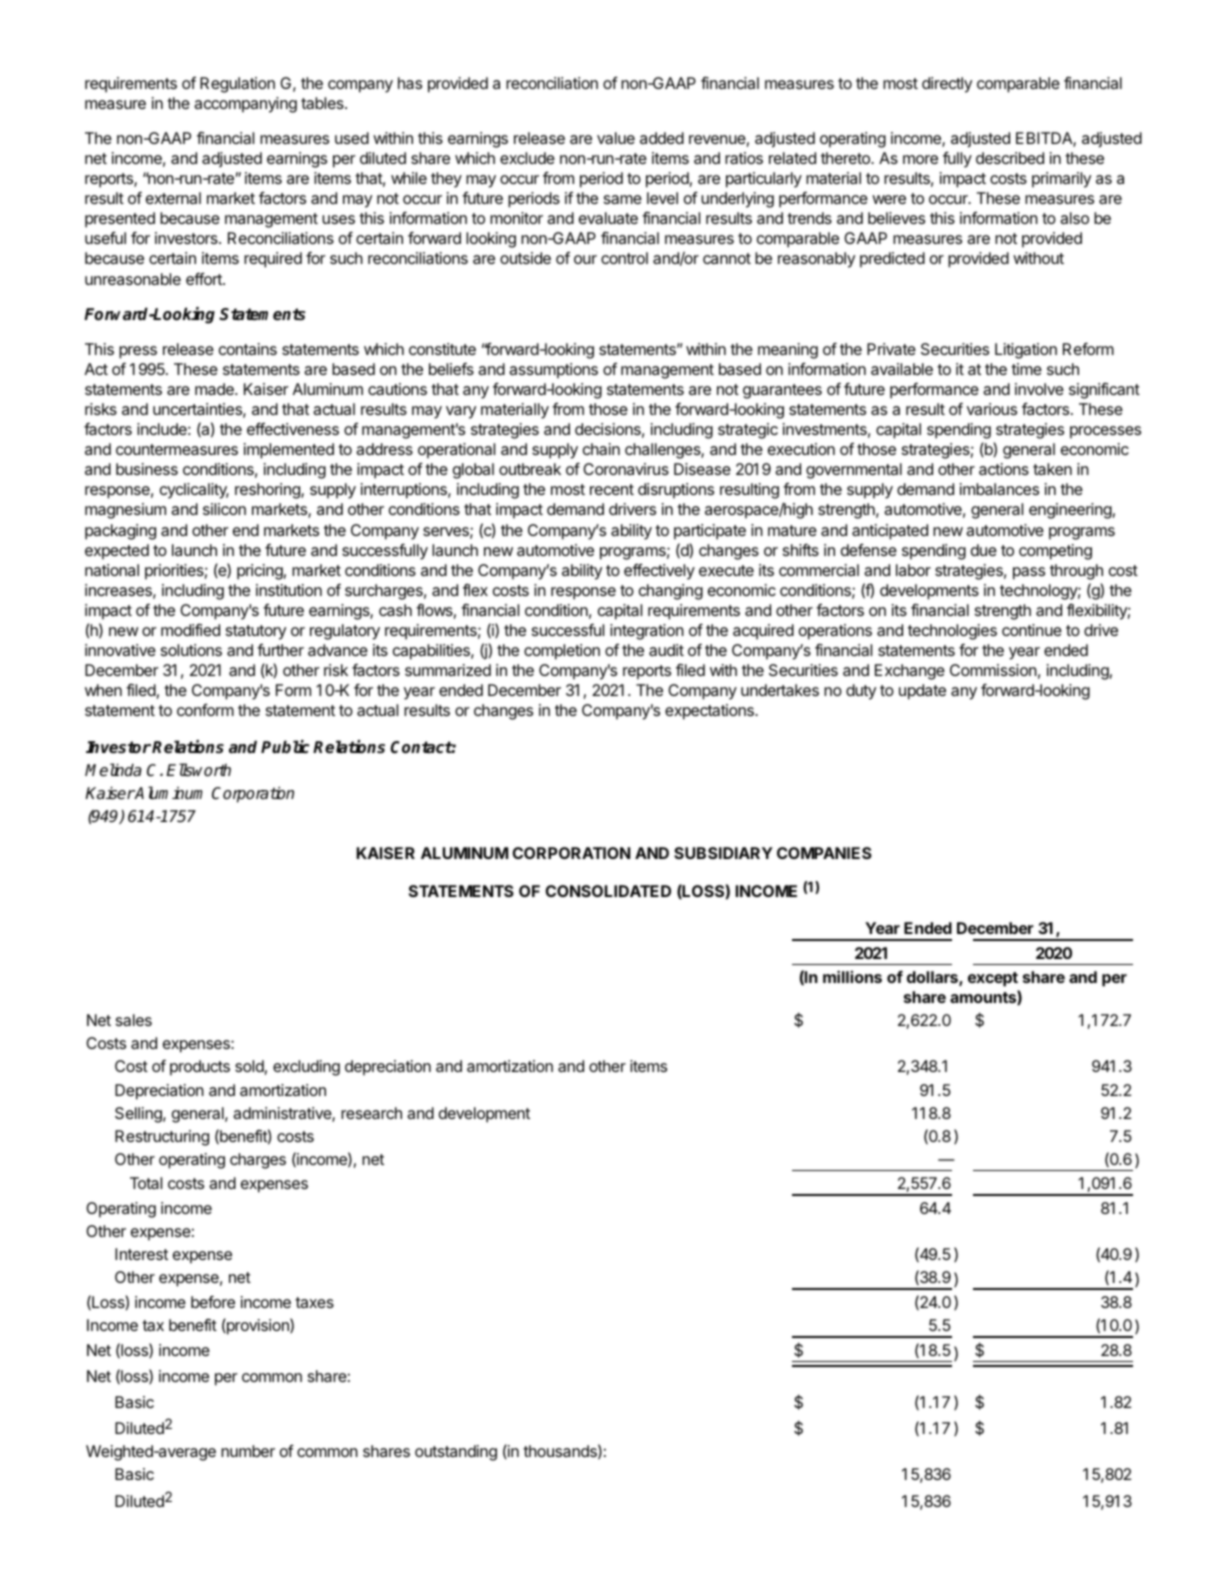 The image size is (1228, 1590). I want to click on Regulation, so click(237, 85).
